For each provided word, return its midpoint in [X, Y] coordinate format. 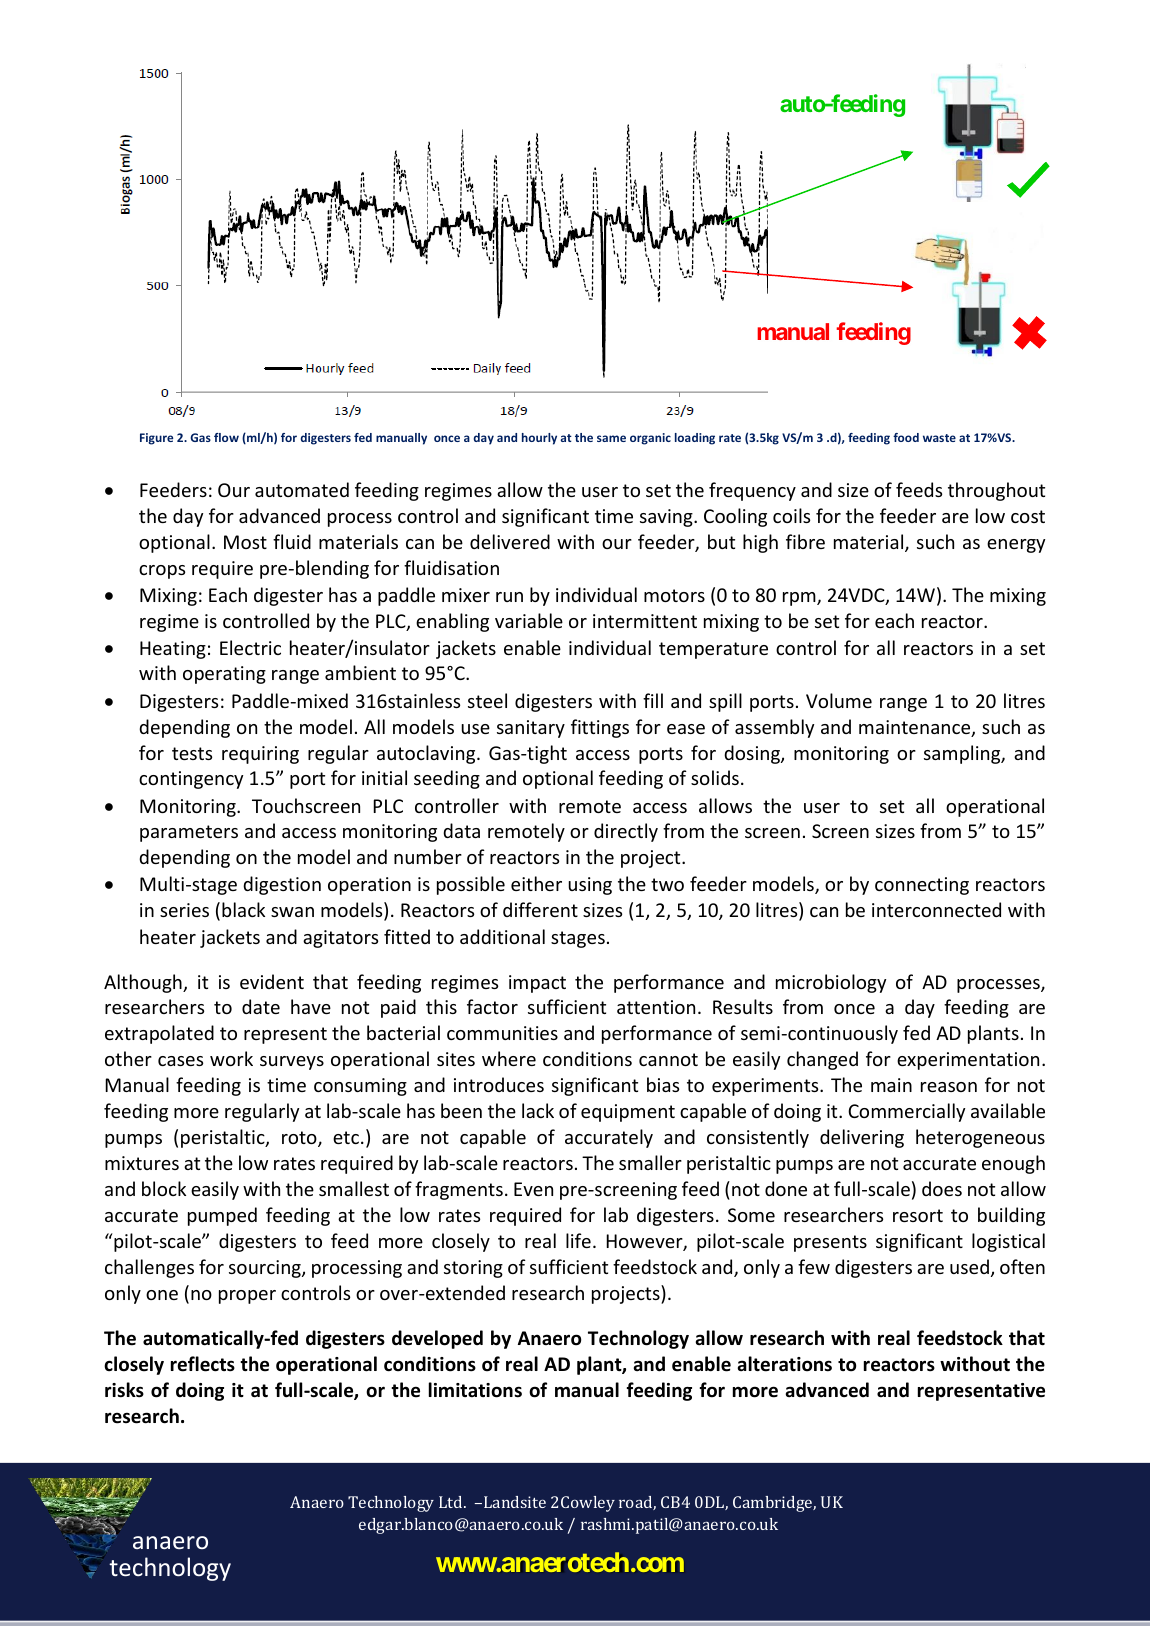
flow [226, 437]
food [906, 437]
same [611, 438]
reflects [203, 1364]
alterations [784, 1364]
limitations [475, 1390]
